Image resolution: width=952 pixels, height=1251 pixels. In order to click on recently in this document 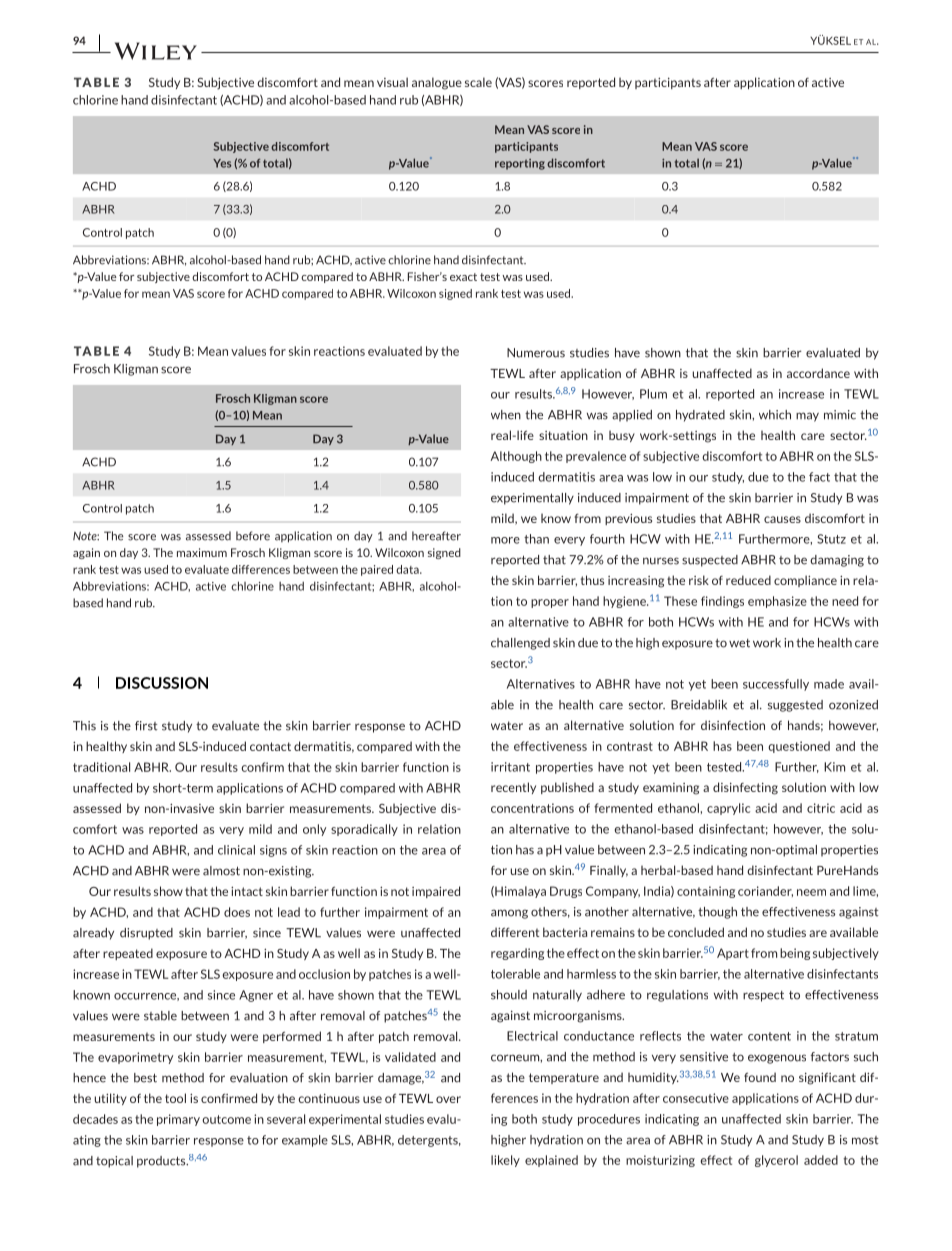, I will do `click(513, 788)`.
